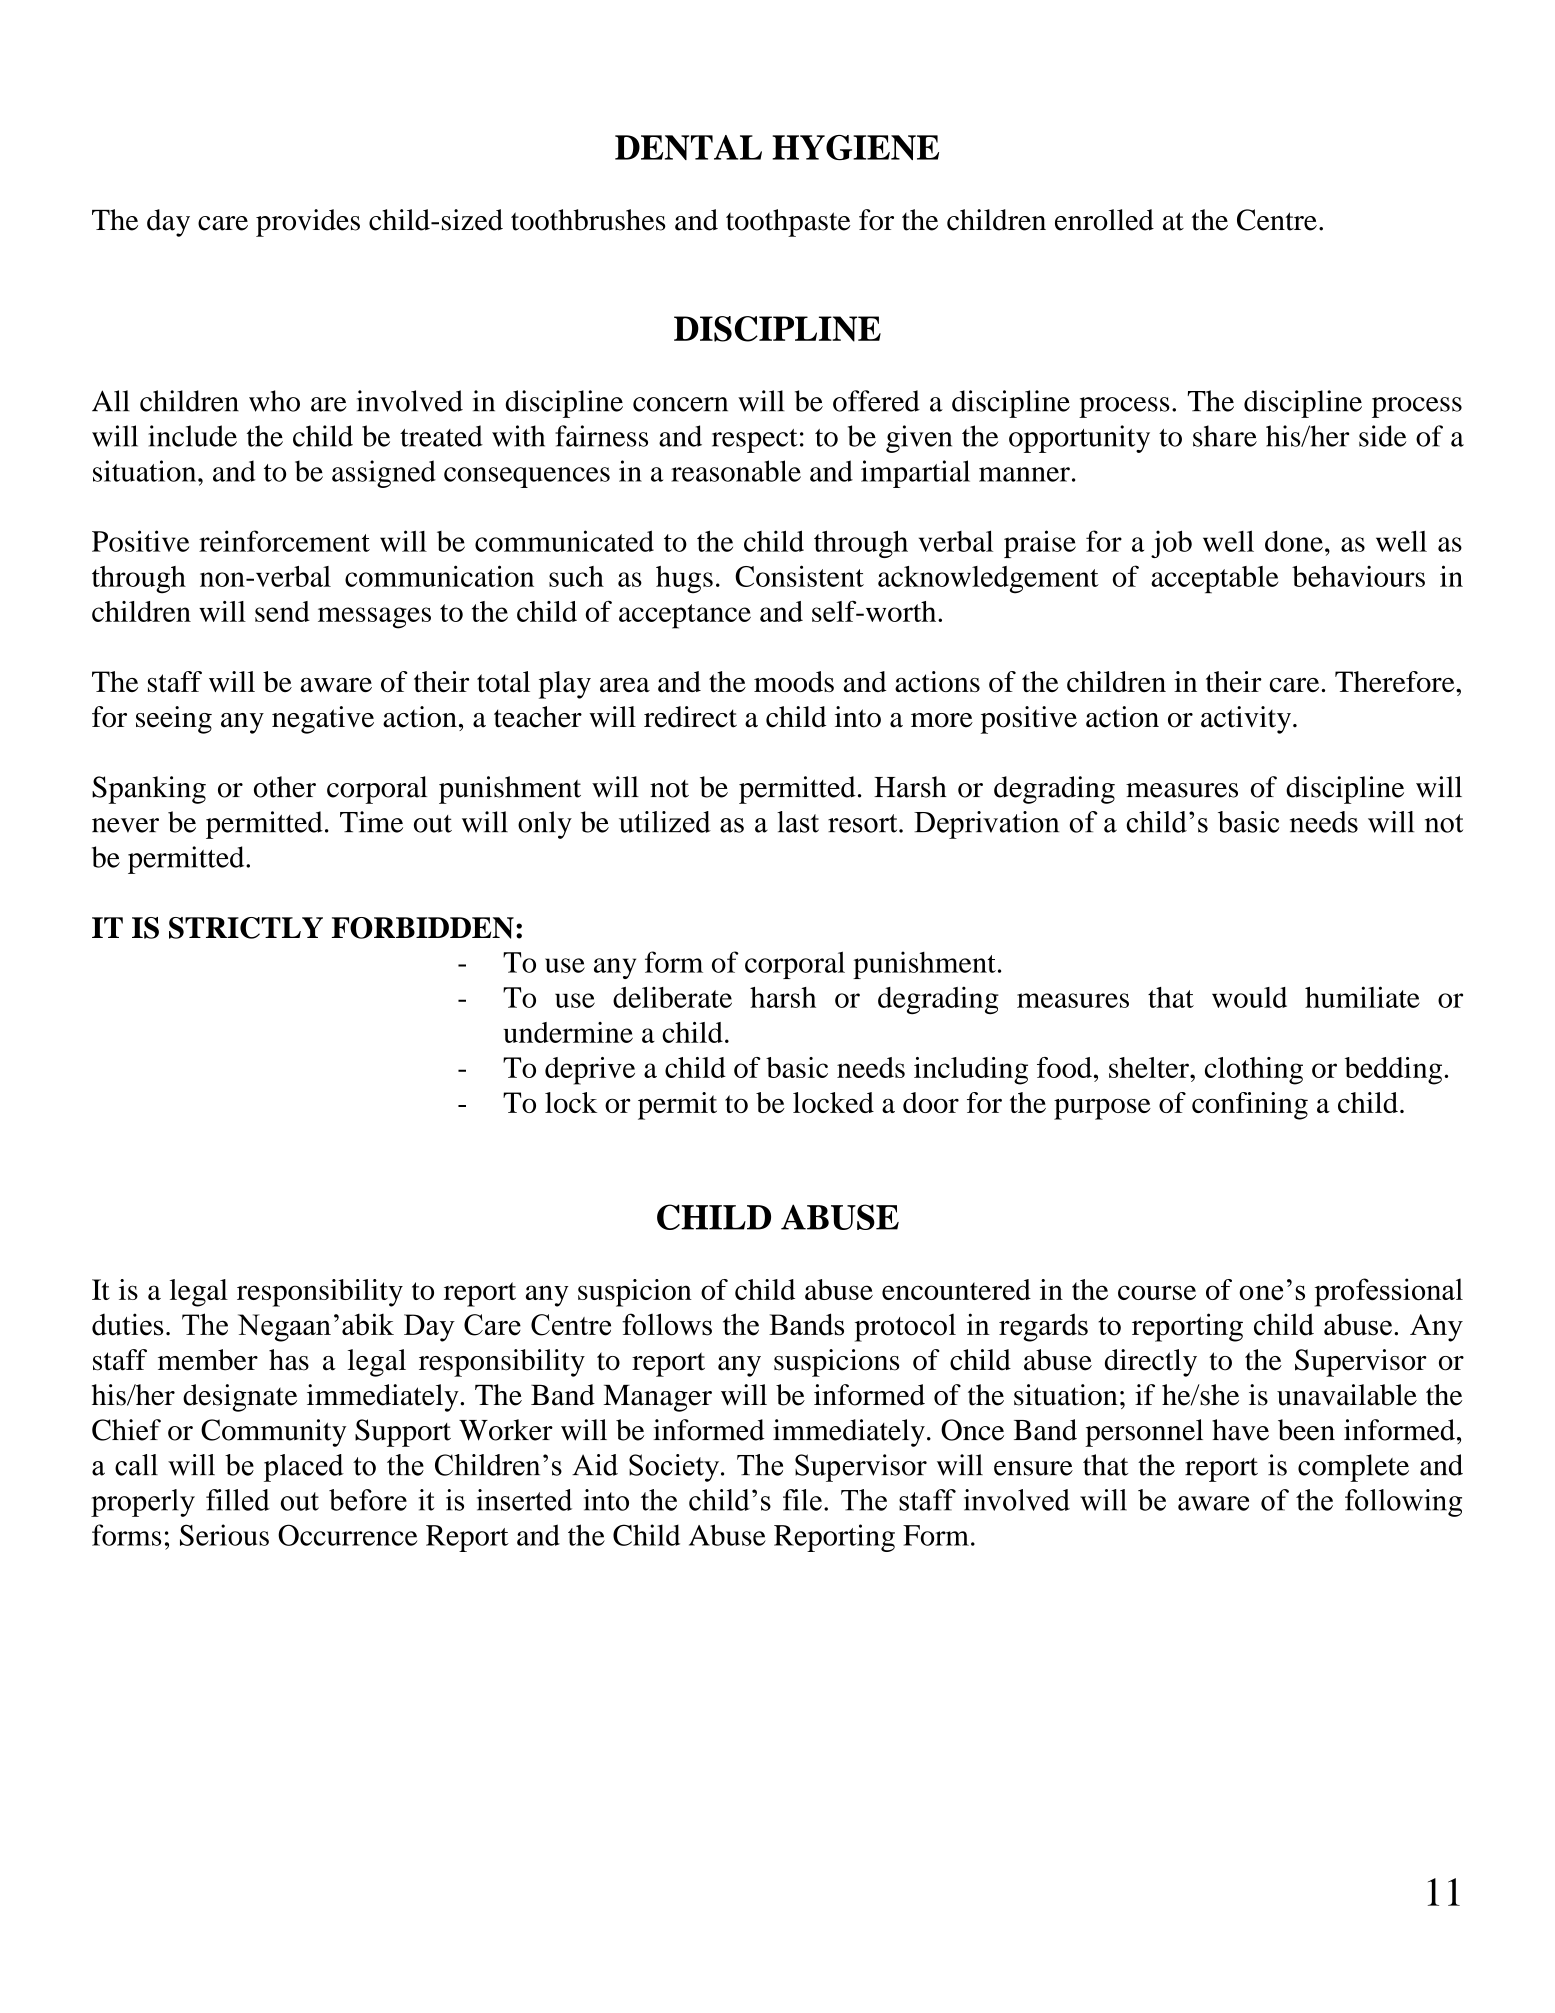 This document has width=1555, height=2013. Describe the element at coordinates (282, 611) in the document. I see `send` at that location.
